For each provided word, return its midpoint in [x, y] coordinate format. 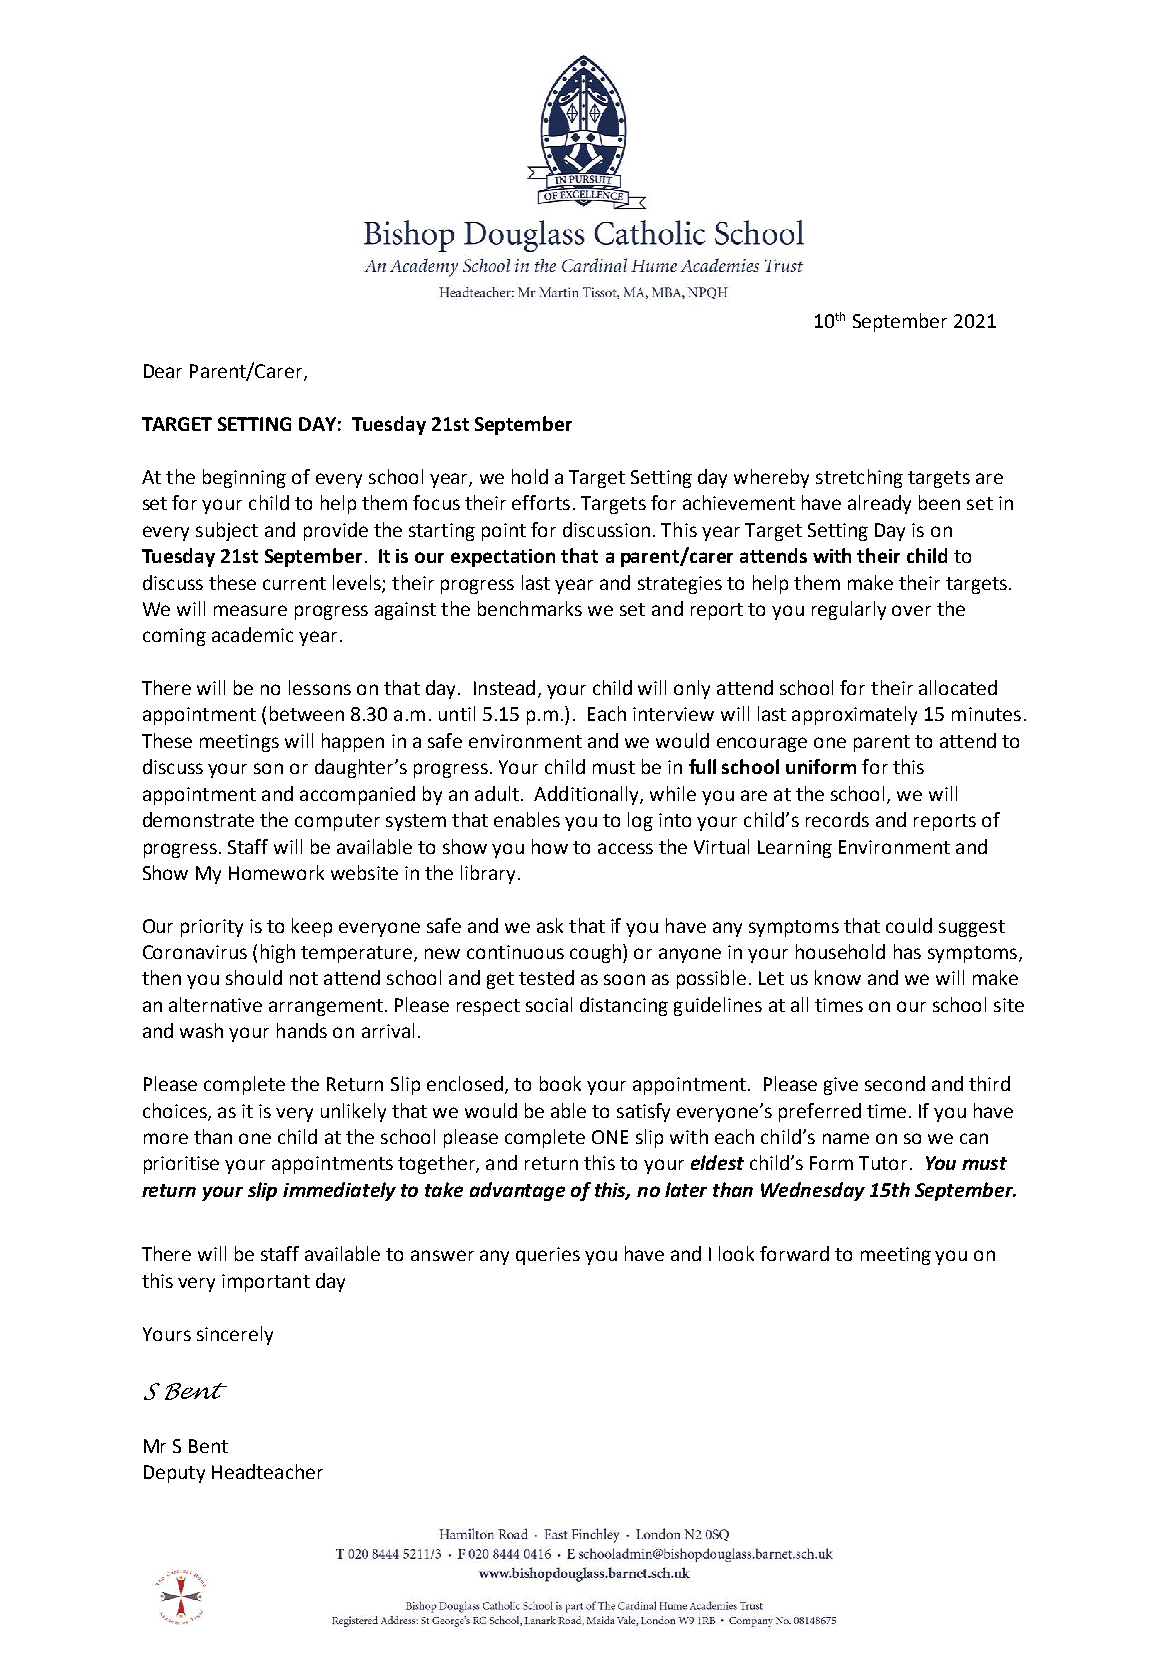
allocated [958, 687]
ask [550, 925]
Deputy [174, 1474]
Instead [504, 687]
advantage [517, 1191]
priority [212, 928]
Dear [163, 371]
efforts [541, 502]
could [909, 925]
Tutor [883, 1163]
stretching [859, 478]
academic [252, 634]
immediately [339, 1191]
